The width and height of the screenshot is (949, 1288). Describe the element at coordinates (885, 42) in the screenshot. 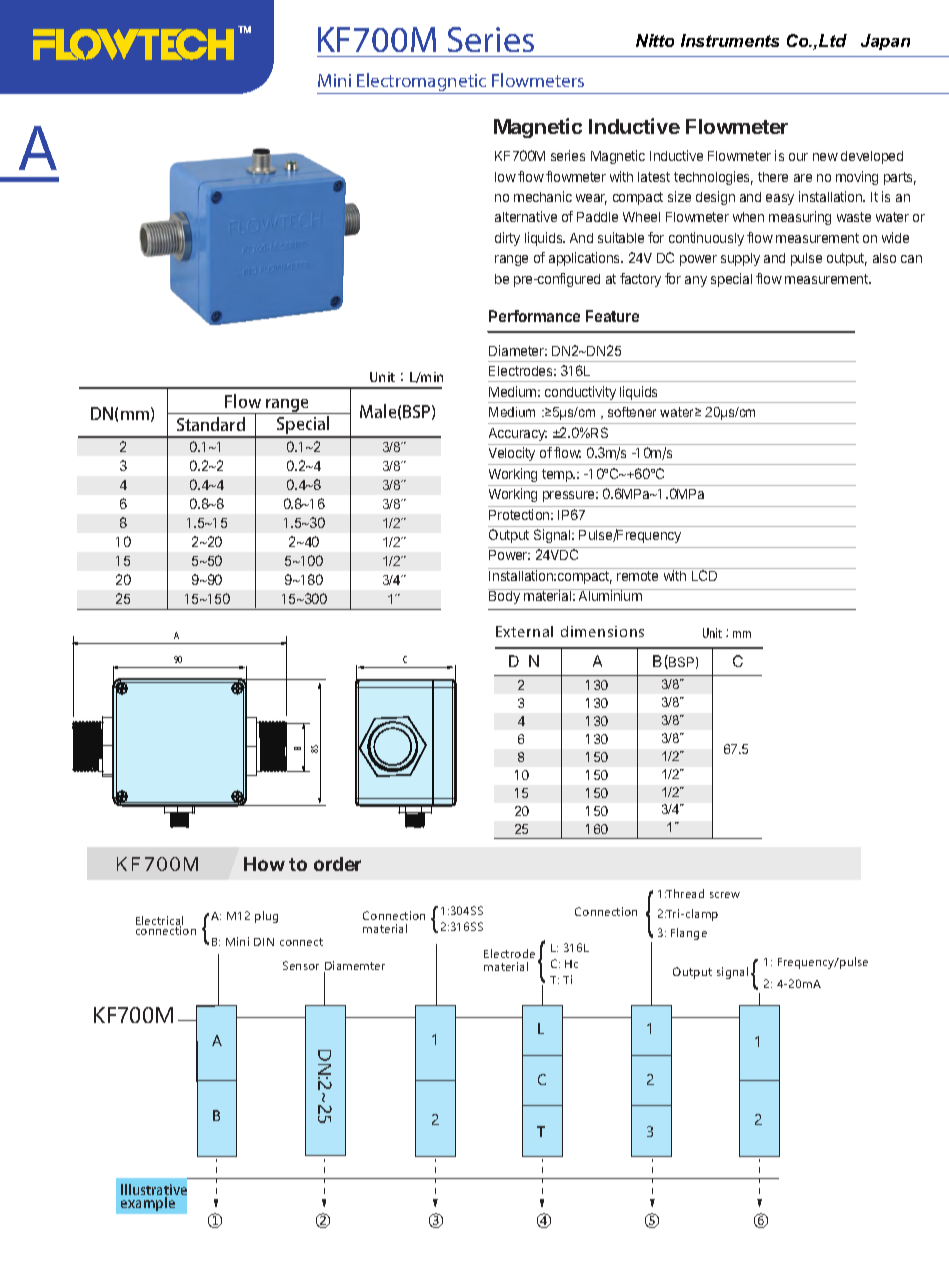

I see `Japan` at that location.
